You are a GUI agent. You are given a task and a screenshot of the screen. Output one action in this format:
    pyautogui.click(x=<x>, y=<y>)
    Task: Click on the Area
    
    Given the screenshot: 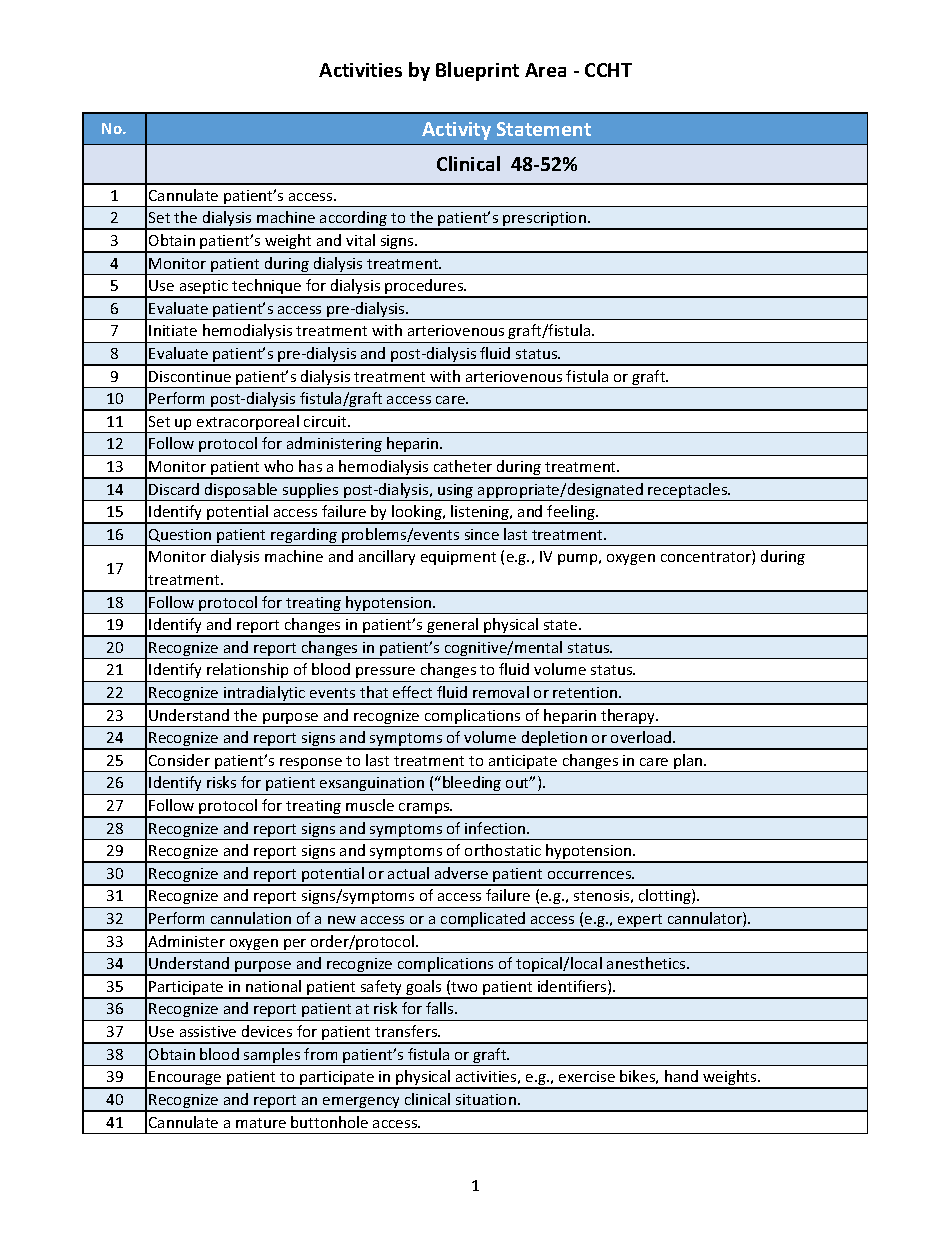 What is the action you would take?
    pyautogui.click(x=545, y=70)
